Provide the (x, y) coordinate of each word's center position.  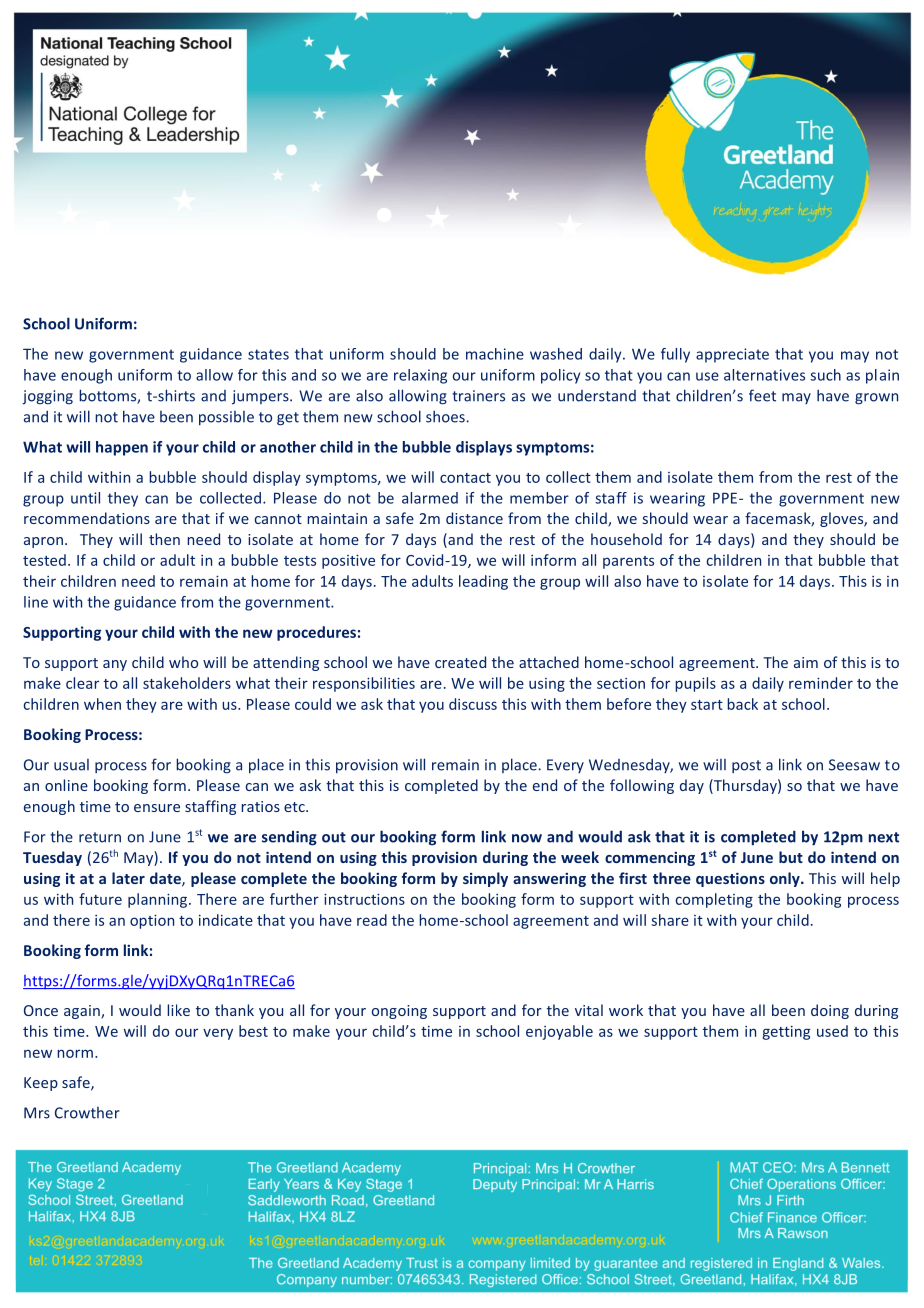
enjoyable (559, 1032)
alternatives (764, 375)
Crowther (87, 1113)
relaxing (420, 376)
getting (786, 1033)
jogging (47, 397)
